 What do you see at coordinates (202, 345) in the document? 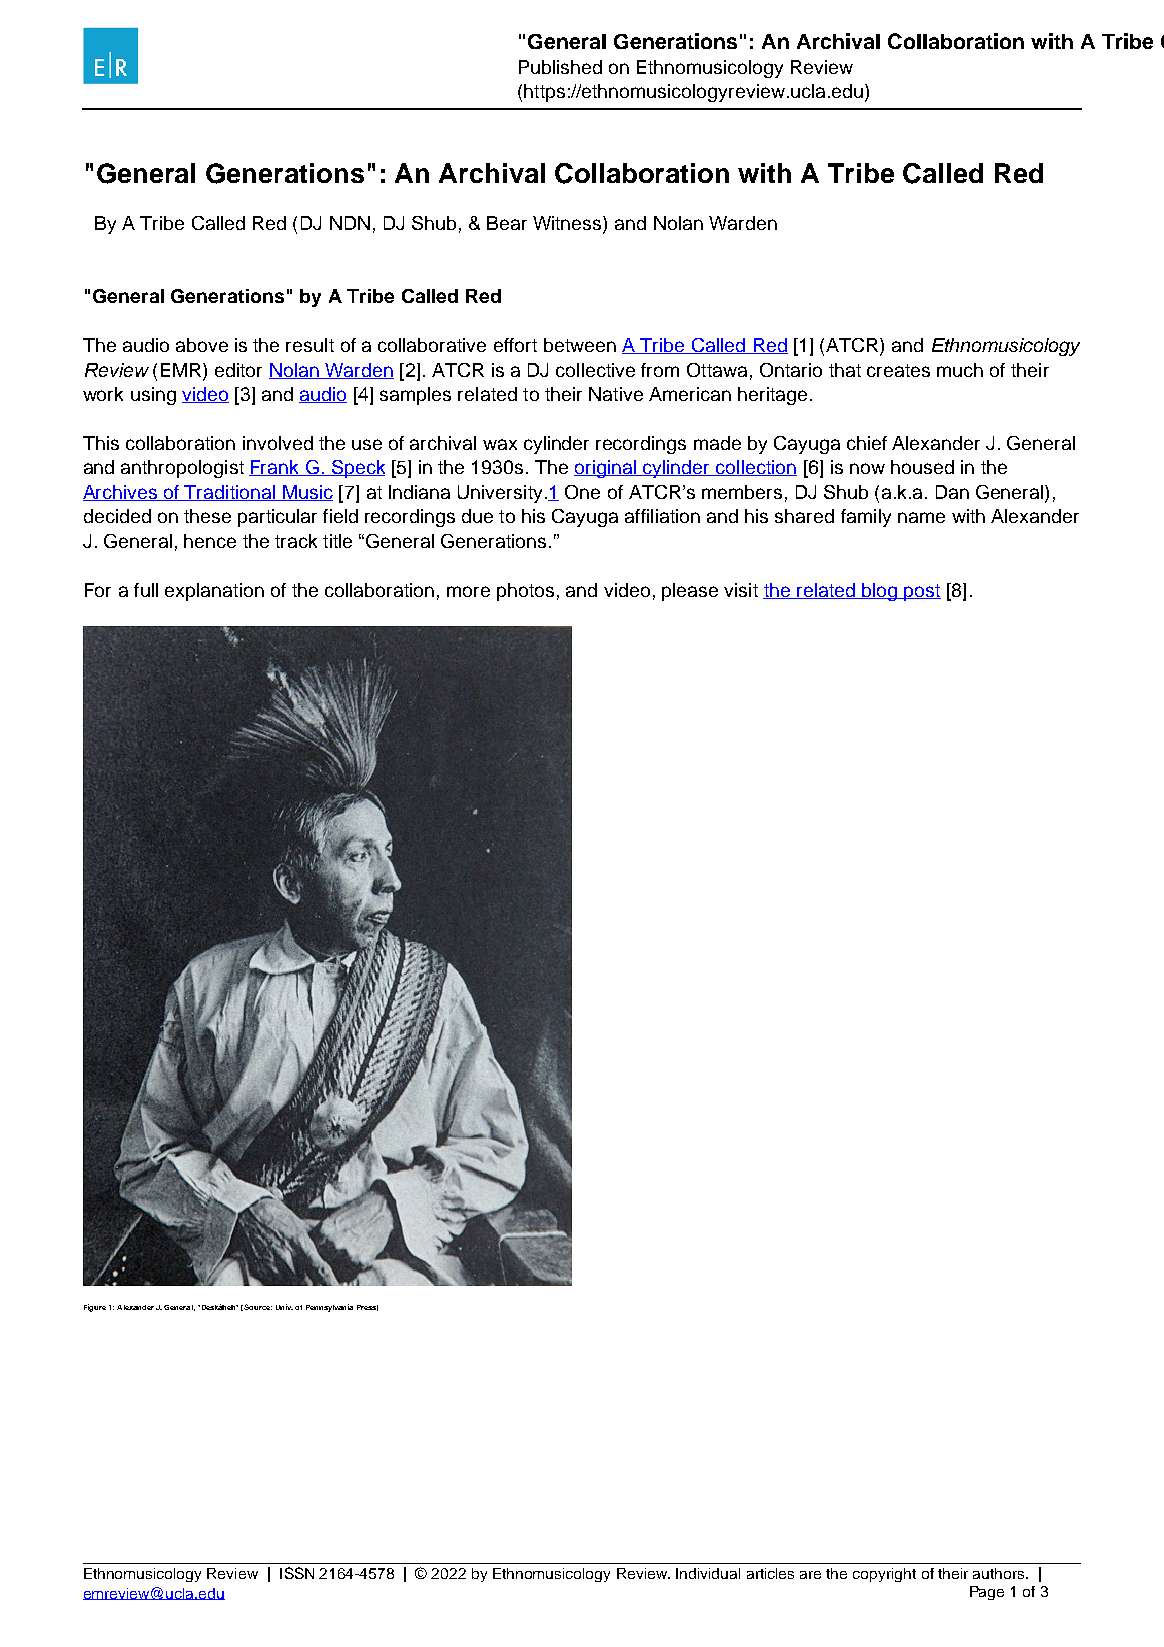
I see `above` at bounding box center [202, 345].
